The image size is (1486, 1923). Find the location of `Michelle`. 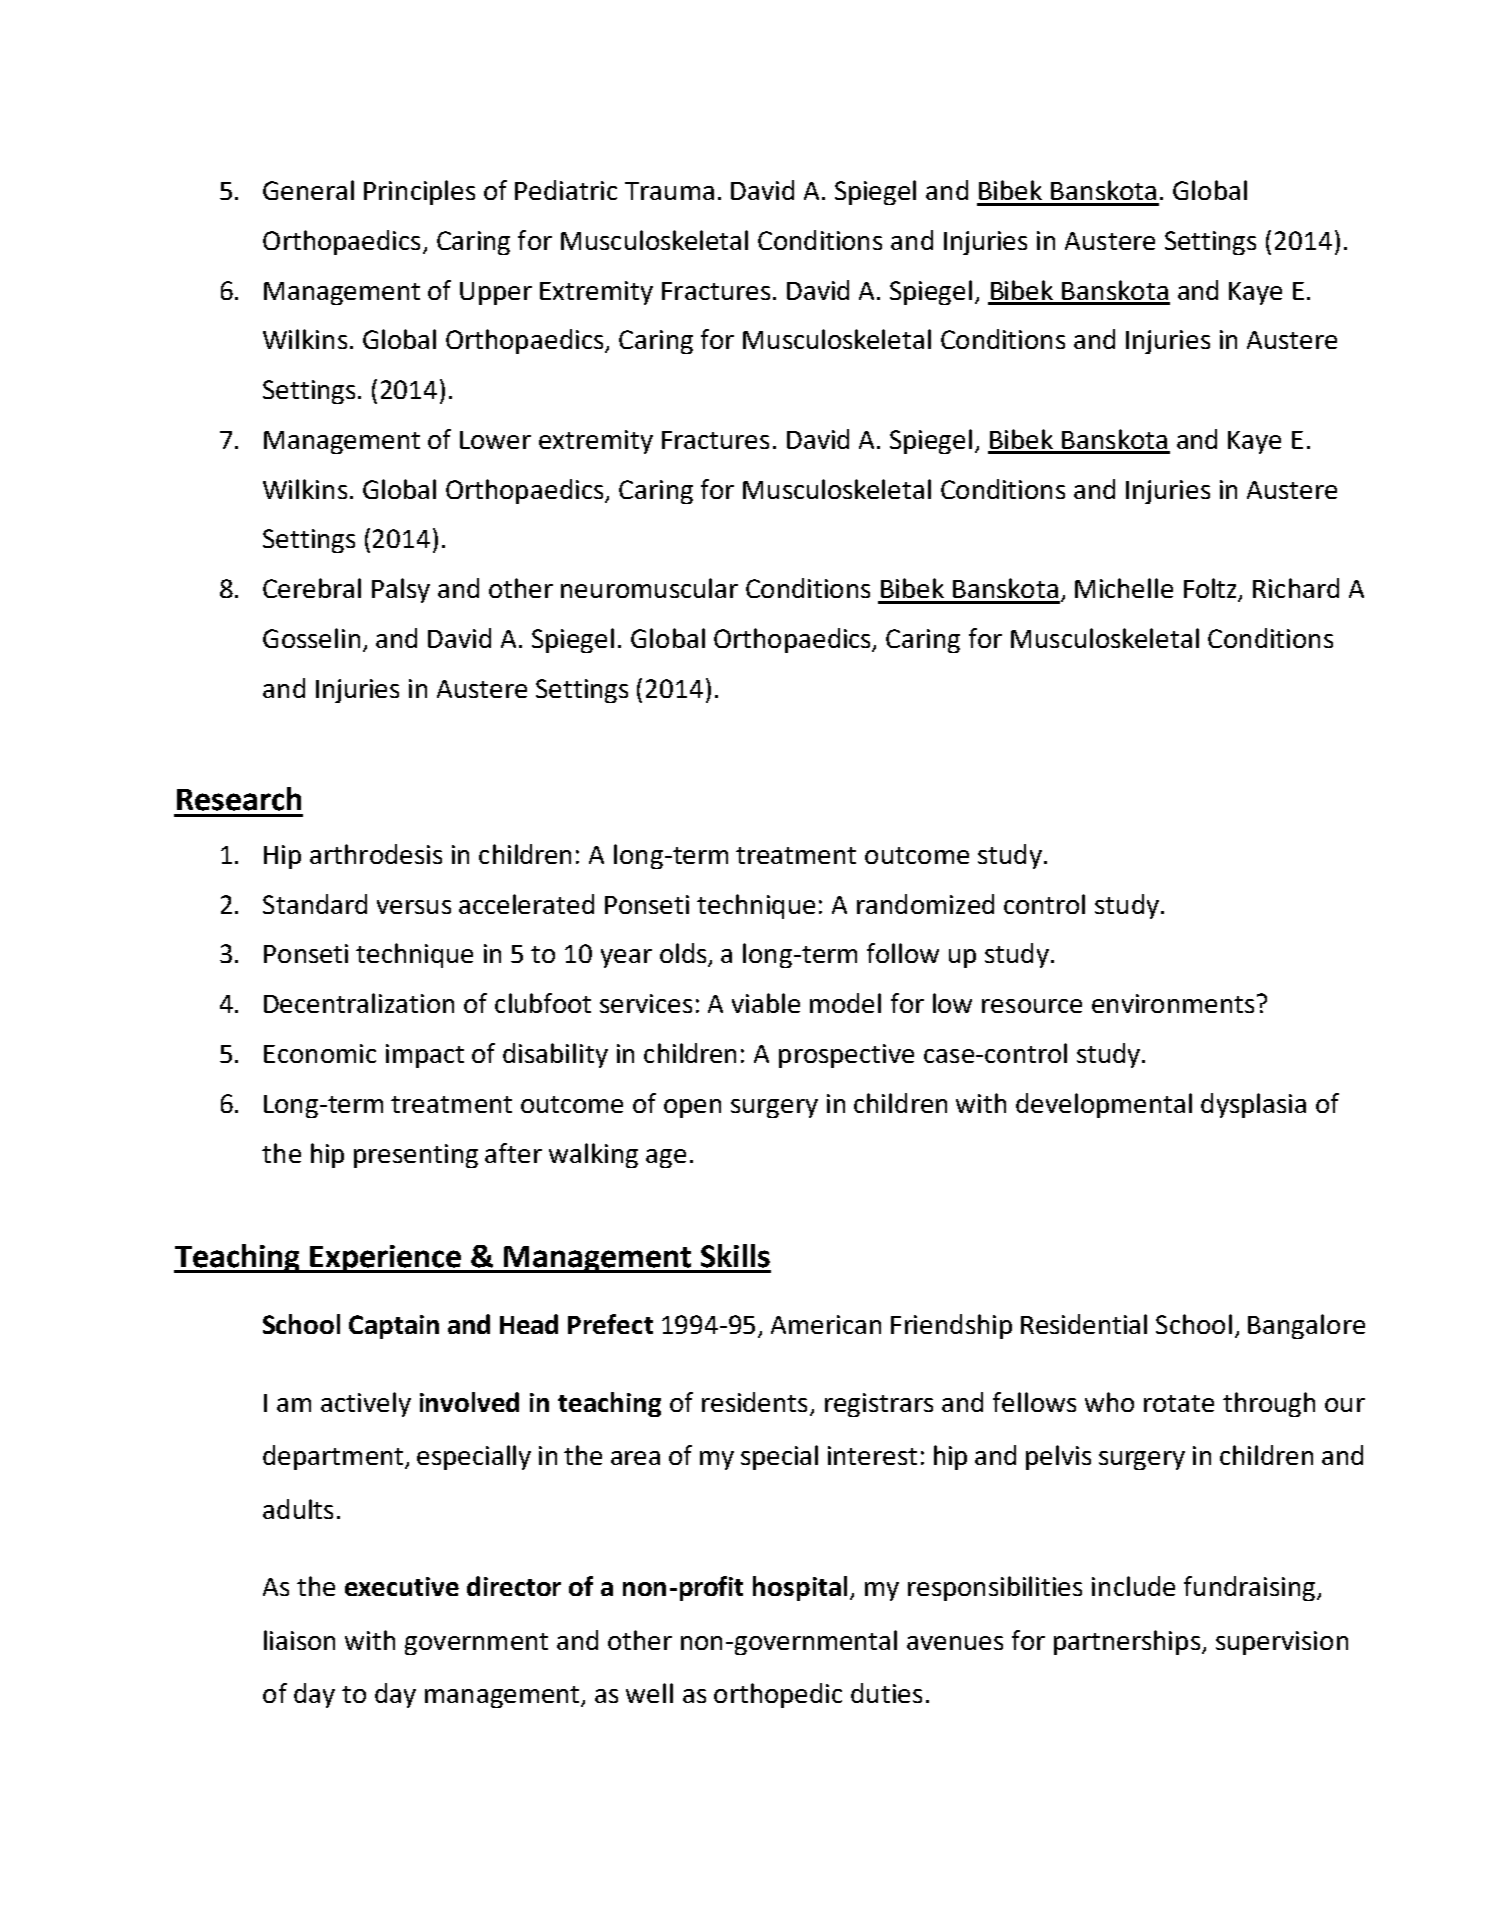

Michelle is located at coordinates (1124, 588).
